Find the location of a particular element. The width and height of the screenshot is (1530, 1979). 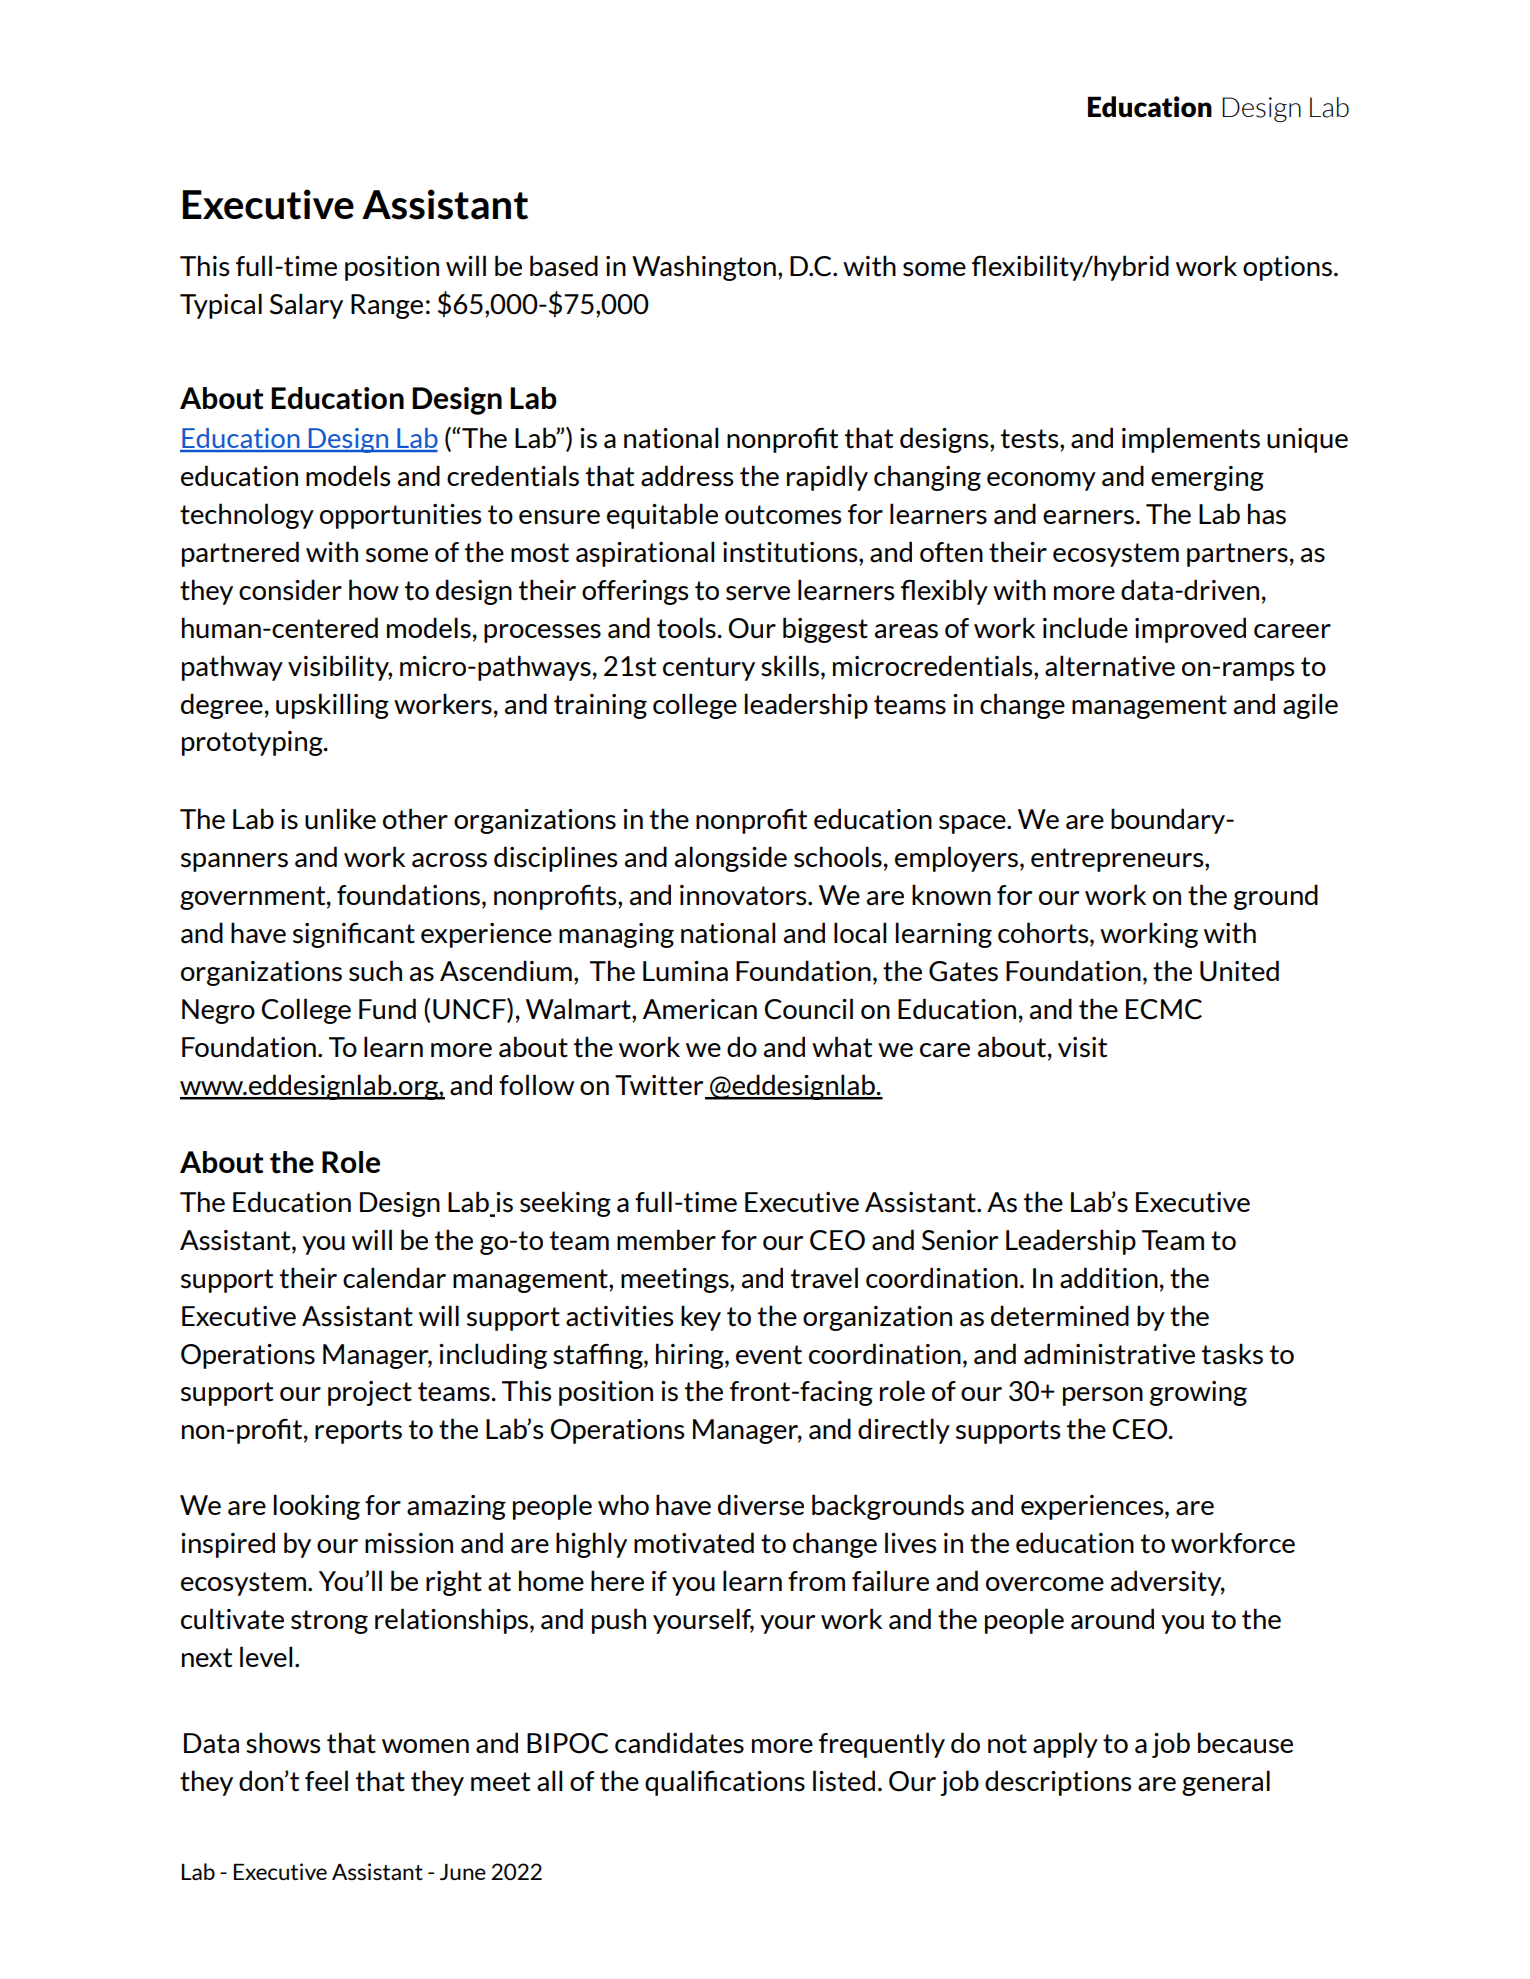

Salary is located at coordinates (306, 306).
